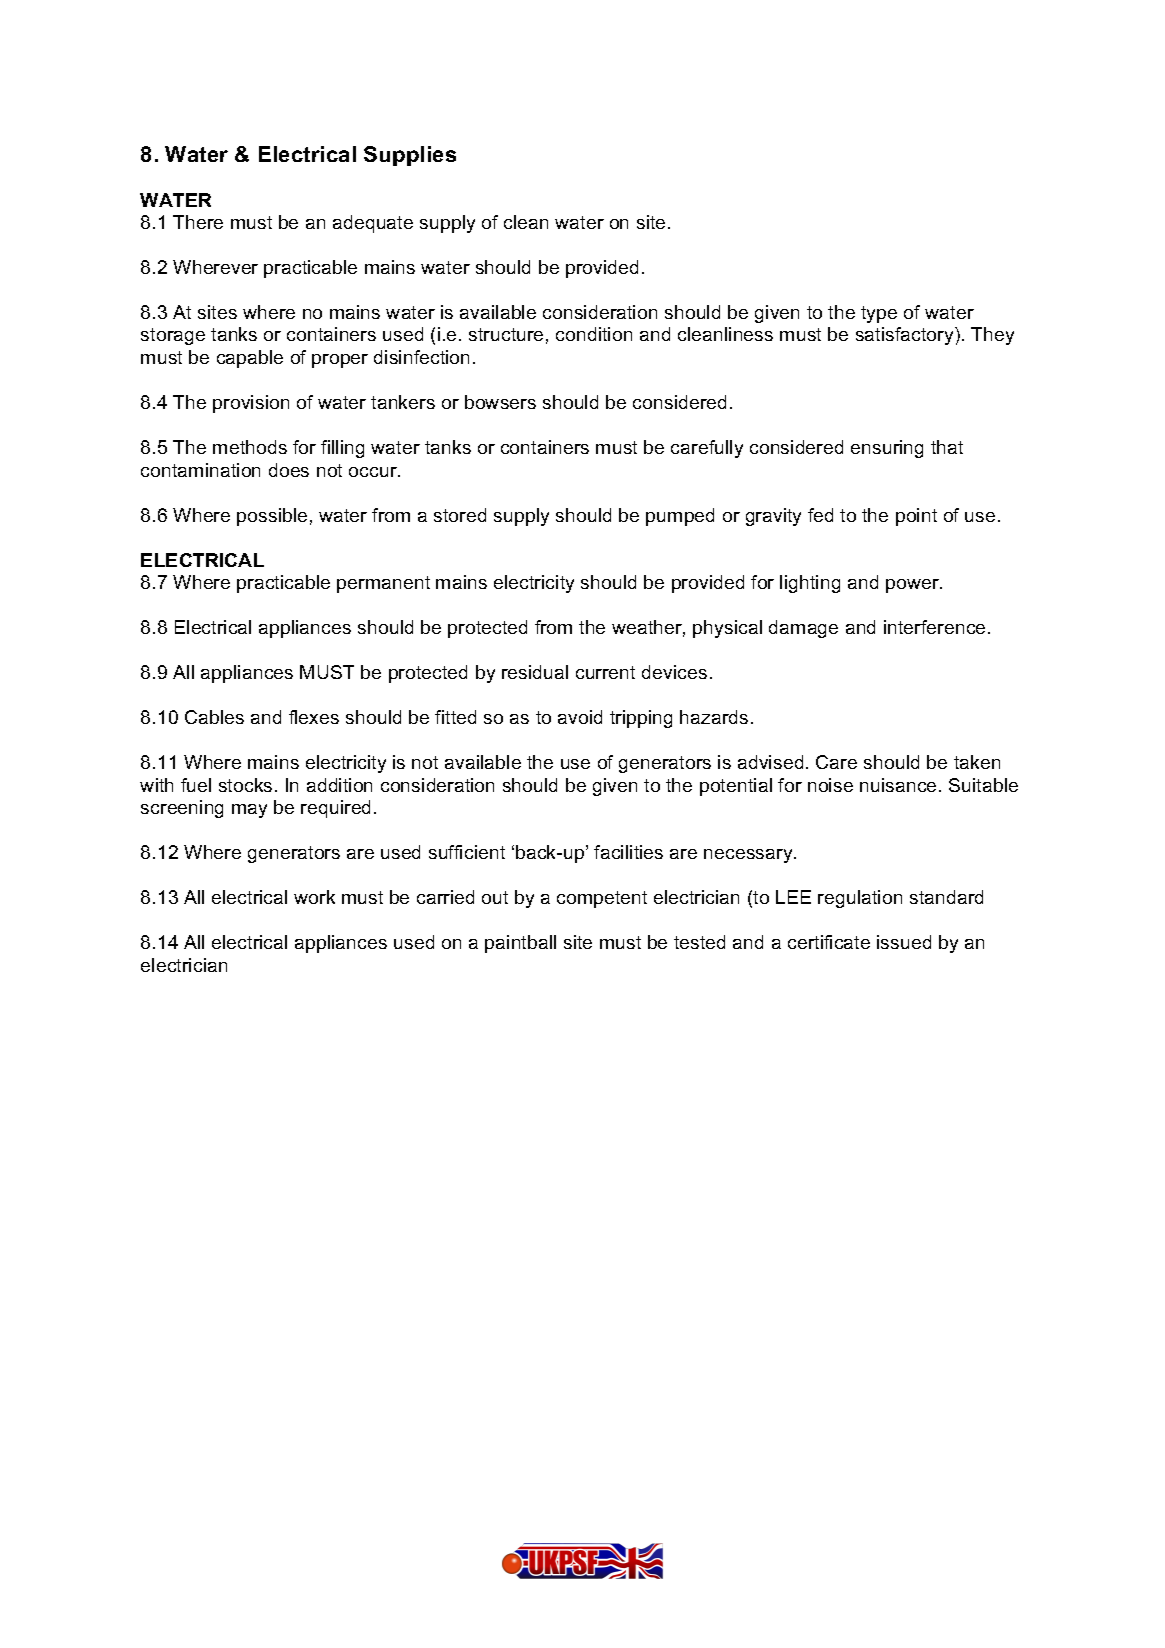 The height and width of the image is (1648, 1165). Describe the element at coordinates (250, 447) in the image. I see `methods` at that location.
